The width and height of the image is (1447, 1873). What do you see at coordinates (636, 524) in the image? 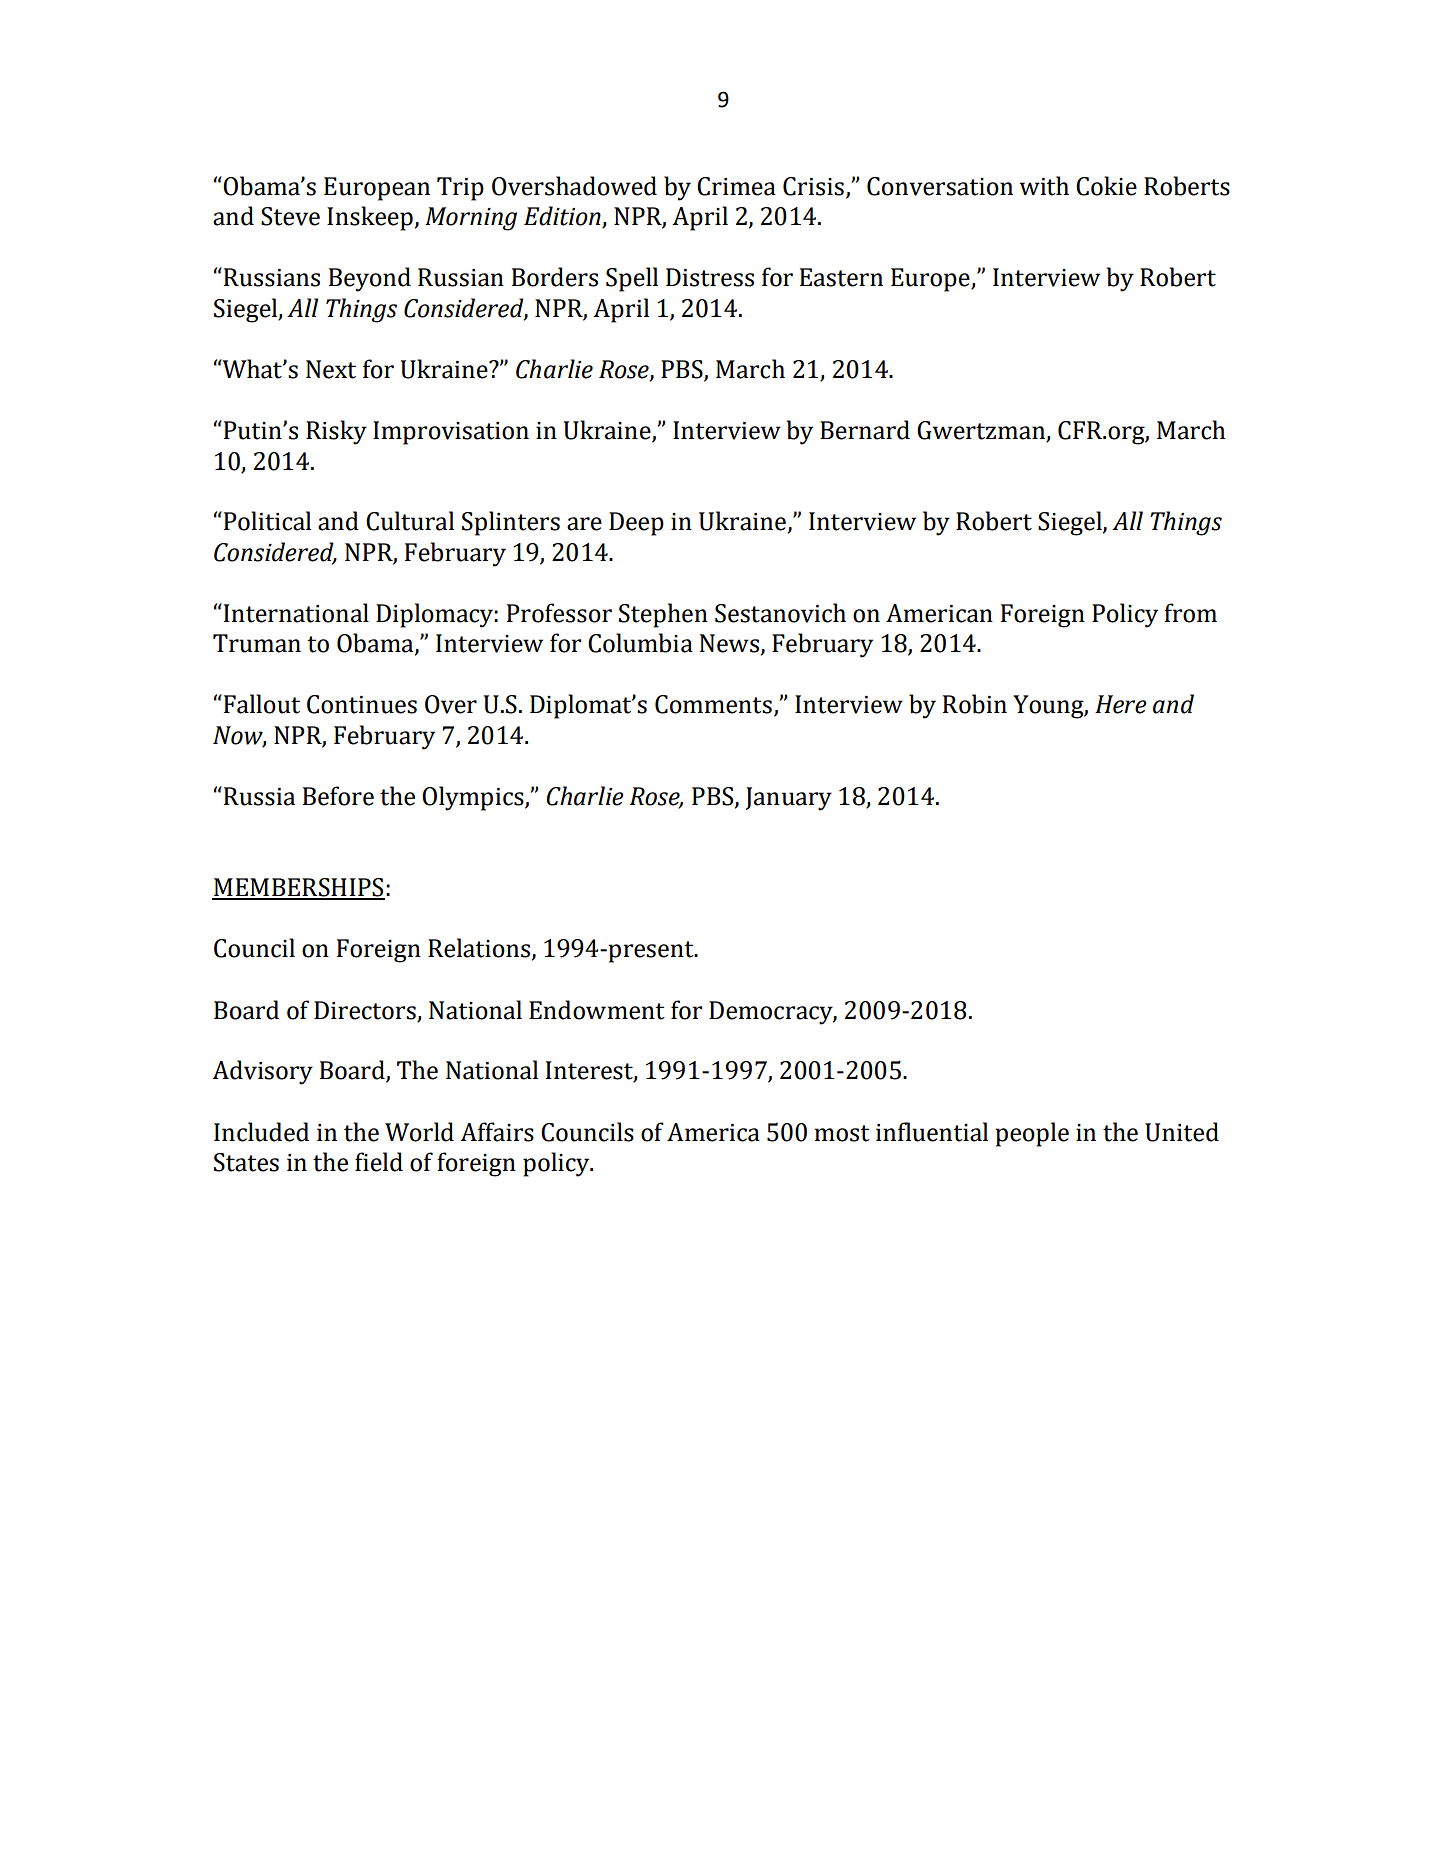
I see `Deep` at bounding box center [636, 524].
